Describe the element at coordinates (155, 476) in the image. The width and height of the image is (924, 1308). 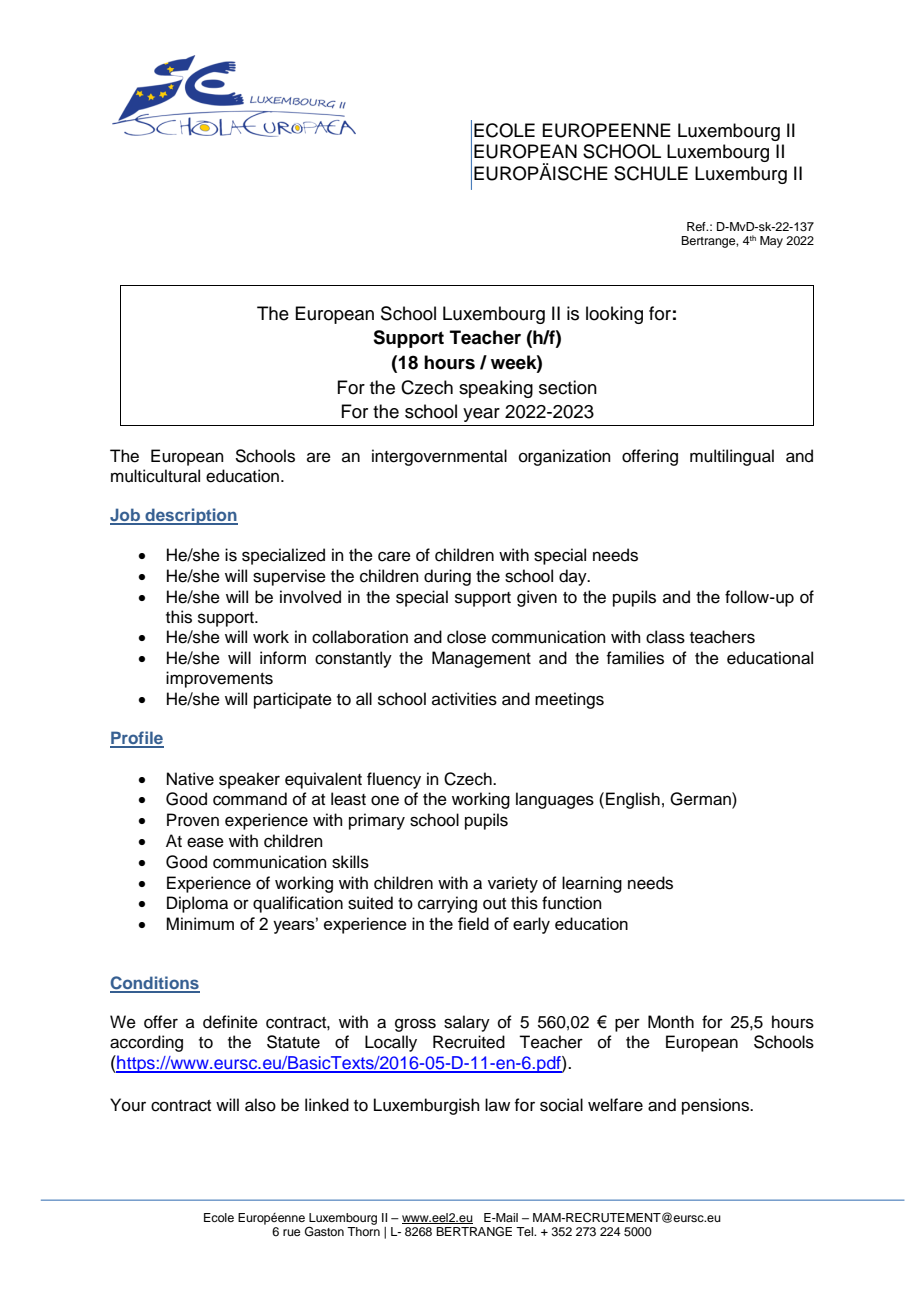
I see `multicultural` at that location.
